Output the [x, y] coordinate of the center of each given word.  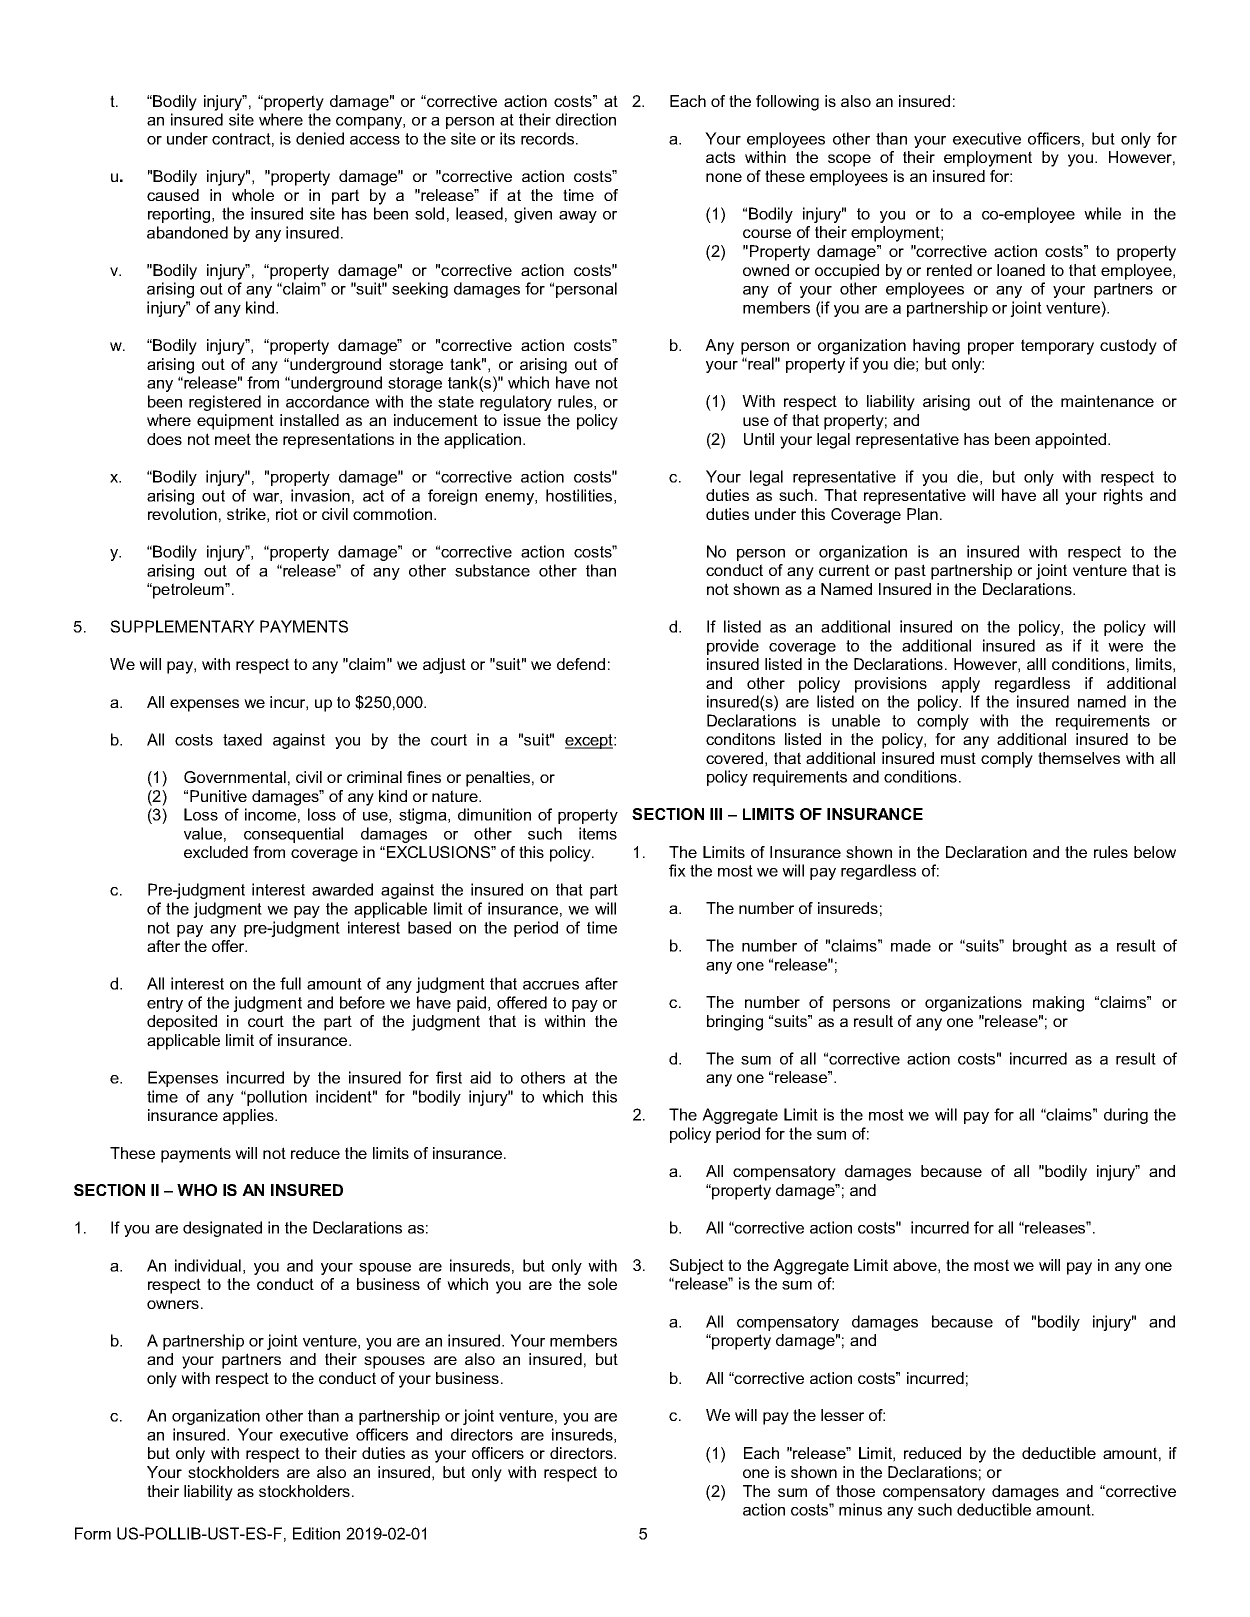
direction [586, 119]
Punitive [218, 796]
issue [522, 420]
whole [253, 195]
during [1126, 1116]
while [1102, 213]
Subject [696, 1267]
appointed [1072, 441]
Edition [316, 1533]
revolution [182, 514]
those [855, 1491]
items [598, 833]
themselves [1079, 758]
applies [249, 1117]
